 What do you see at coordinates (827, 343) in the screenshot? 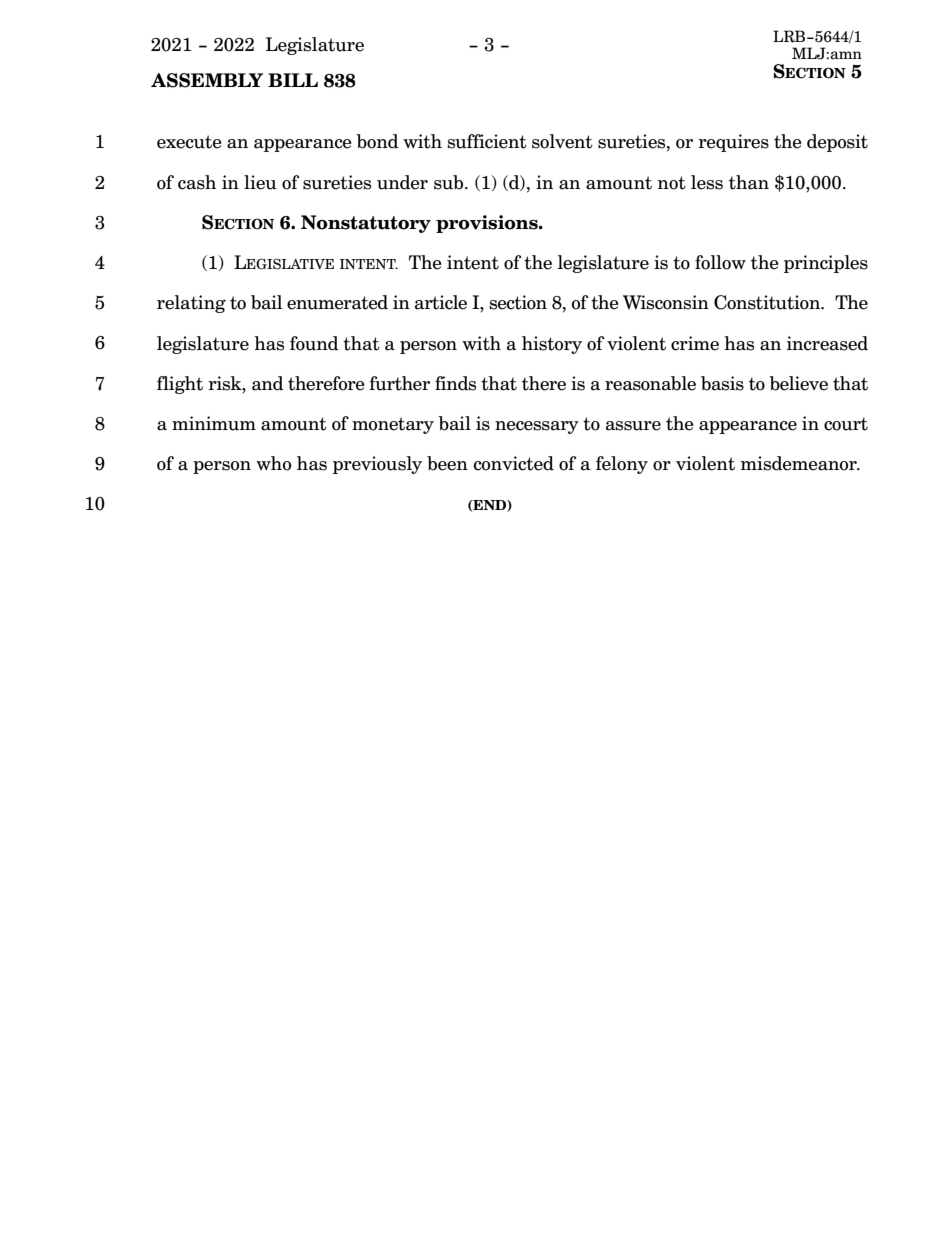
I see `increased` at bounding box center [827, 343].
